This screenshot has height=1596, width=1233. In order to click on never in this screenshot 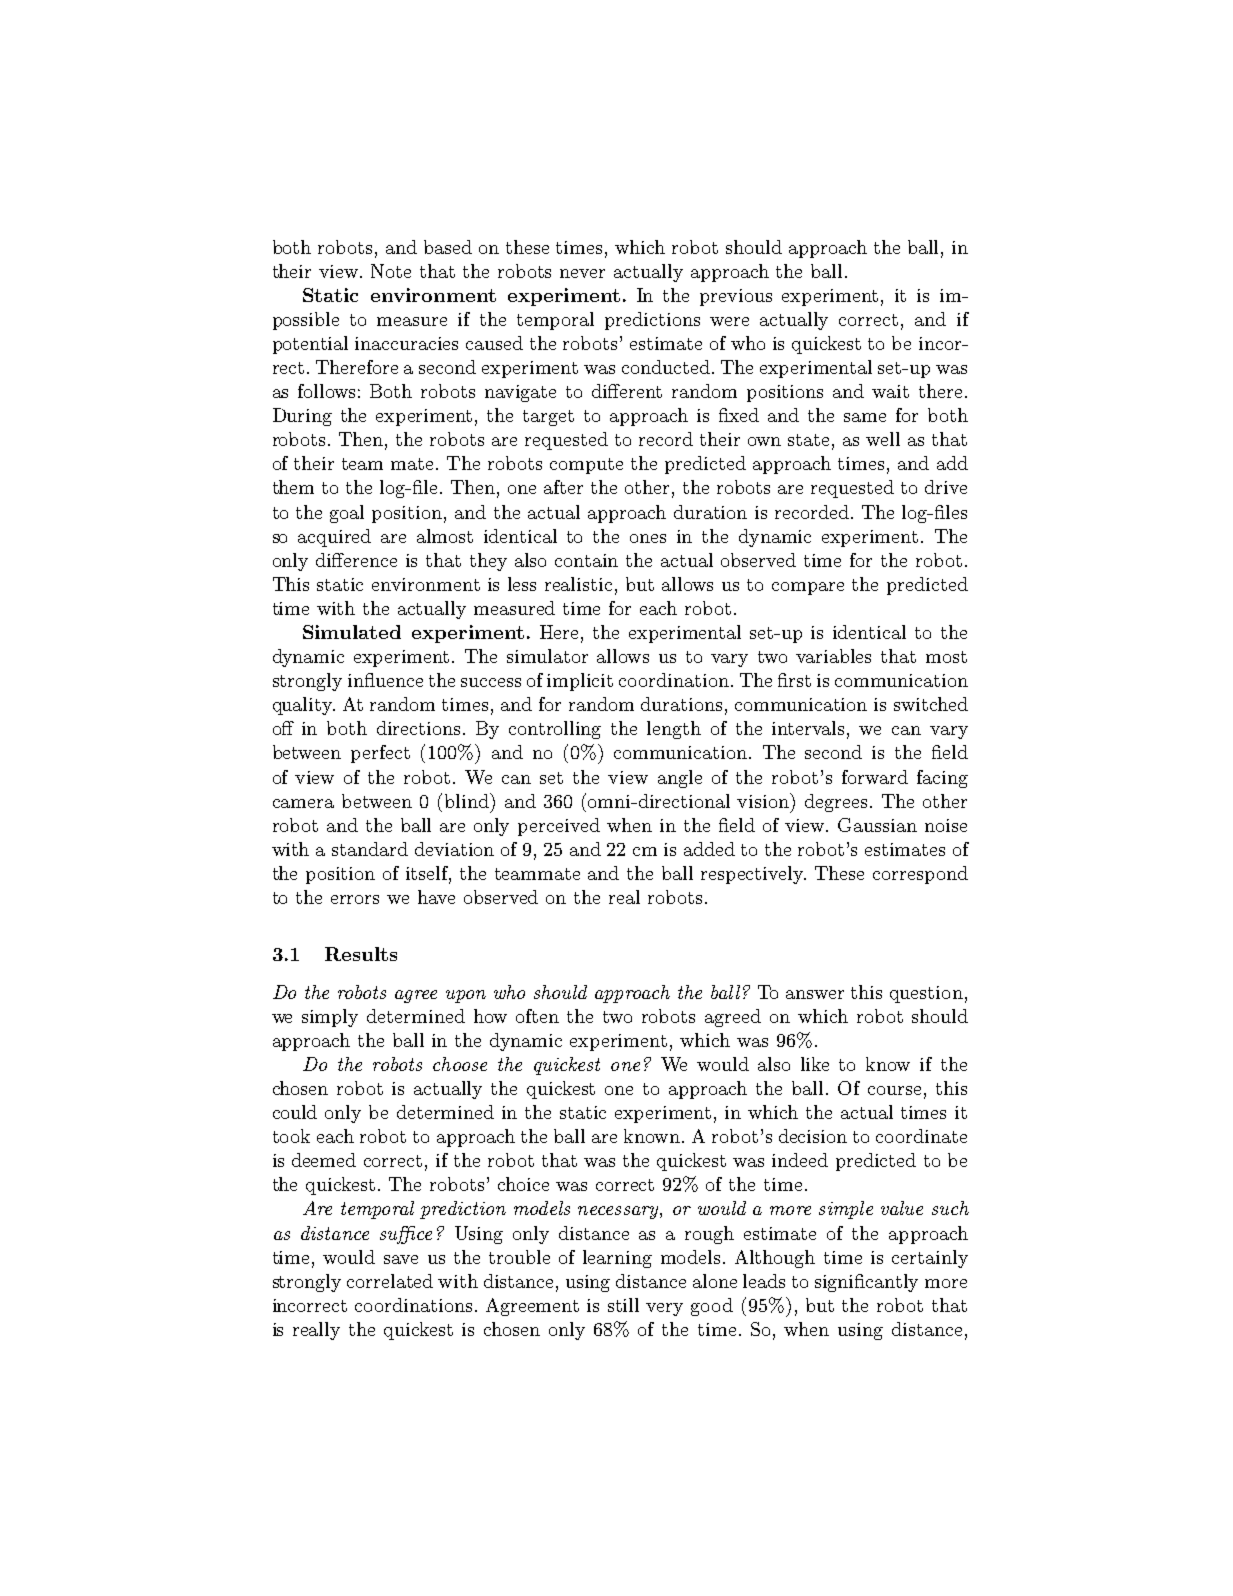, I will do `click(582, 273)`.
